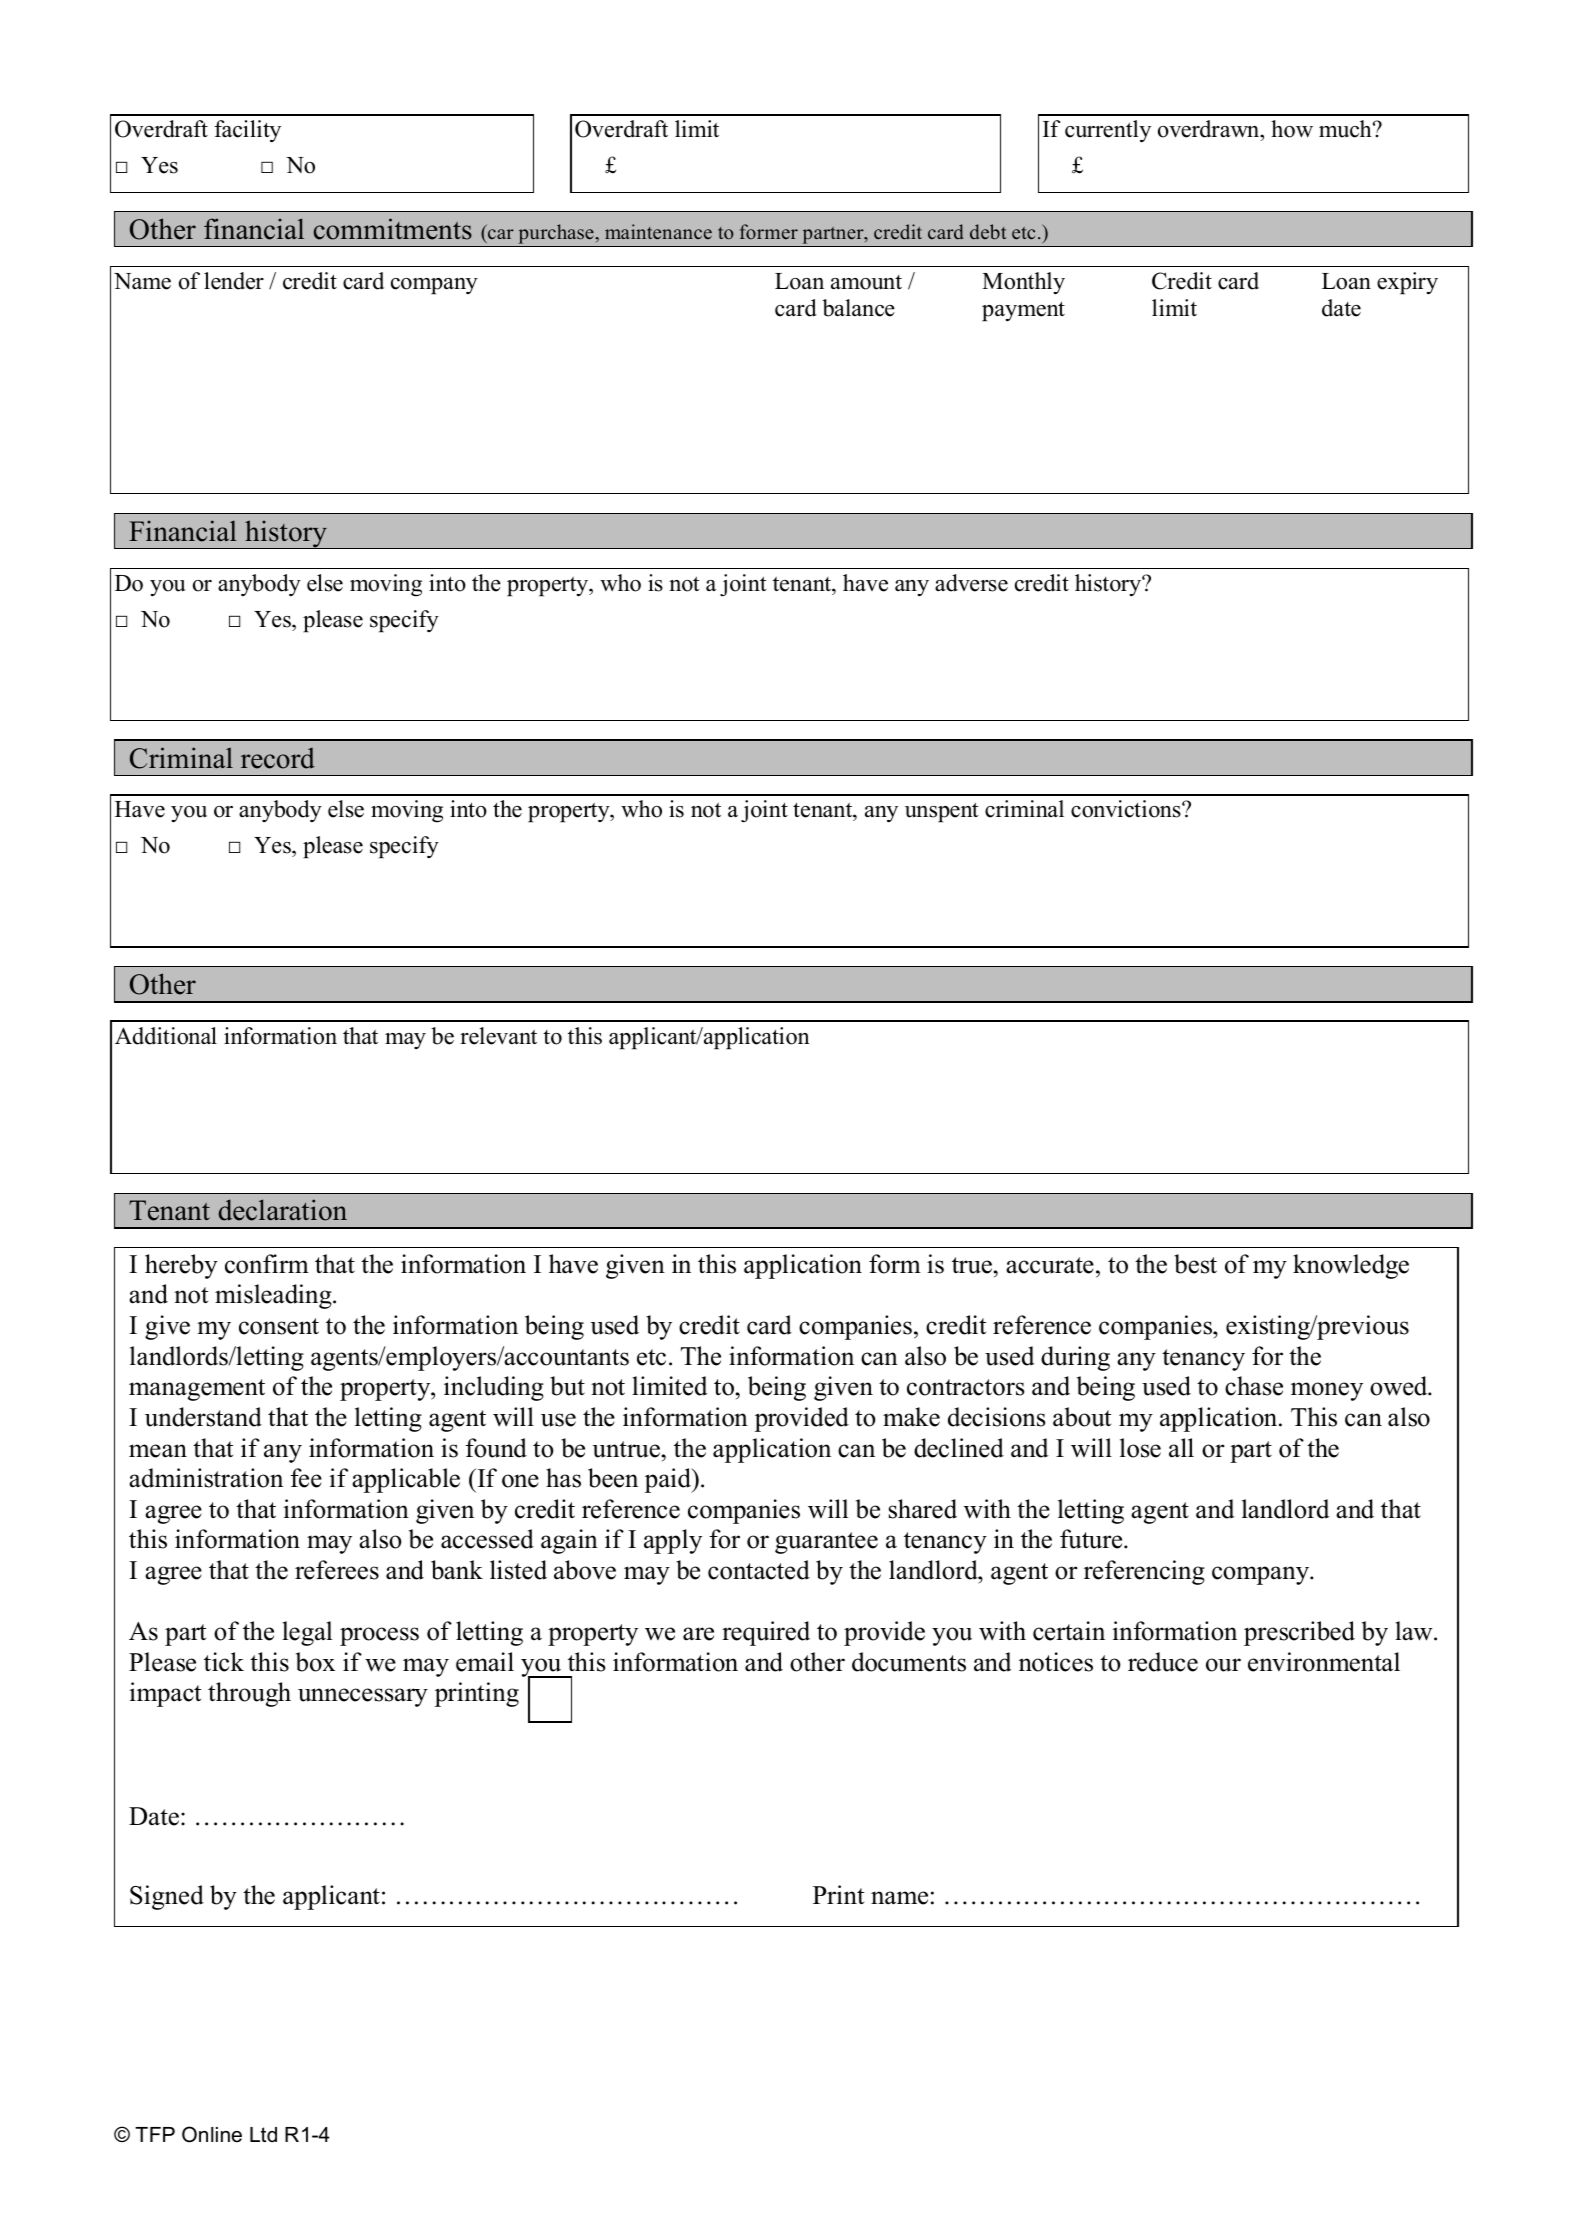  I want to click on our, so click(1223, 1665).
